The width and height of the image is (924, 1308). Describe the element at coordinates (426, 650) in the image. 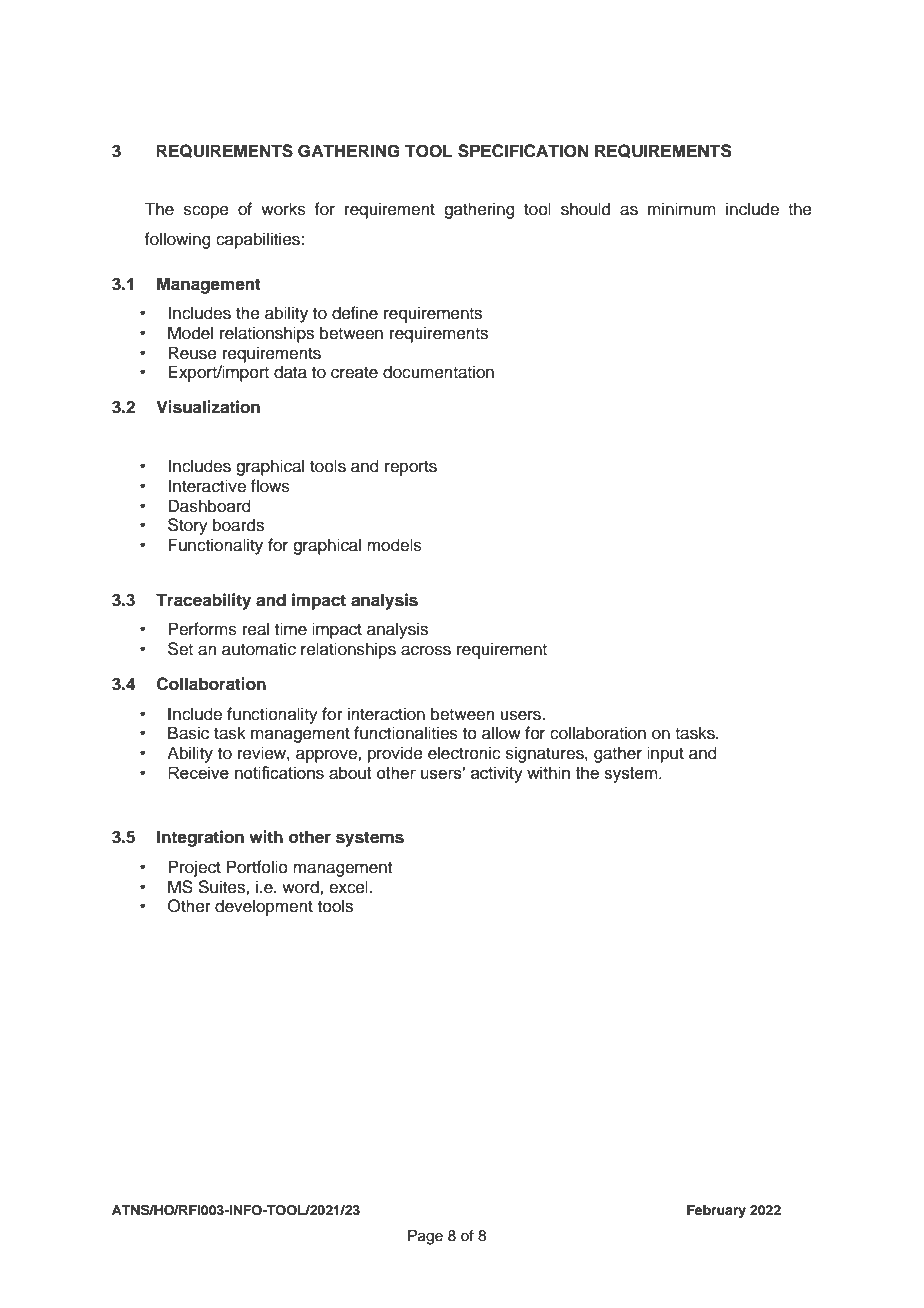

I see `across` at that location.
